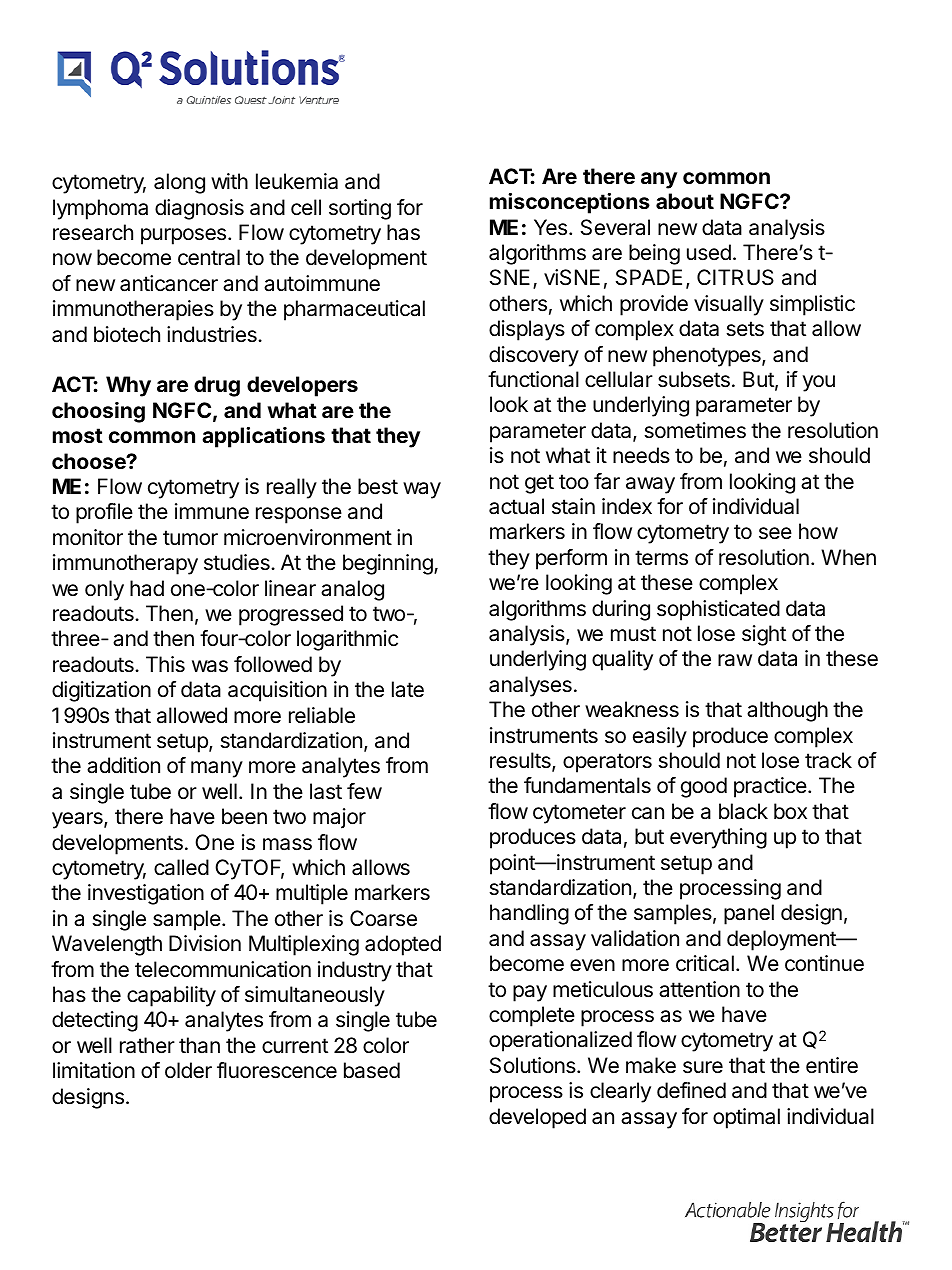  Describe the element at coordinates (516, 506) in the document. I see `actual` at that location.
